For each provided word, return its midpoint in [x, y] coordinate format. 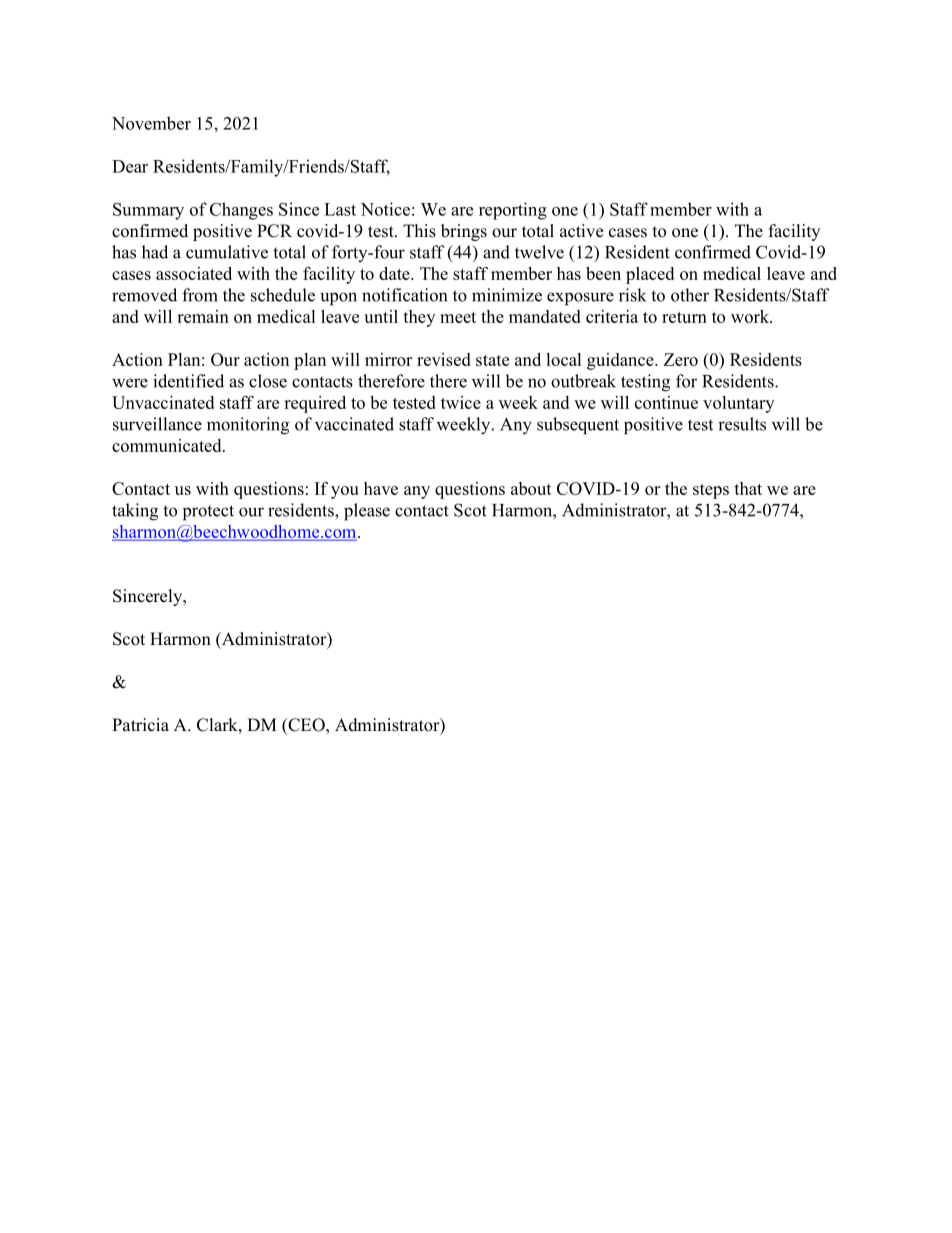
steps [711, 491]
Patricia [140, 725]
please [367, 512]
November [151, 123]
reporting [513, 211]
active [581, 231]
